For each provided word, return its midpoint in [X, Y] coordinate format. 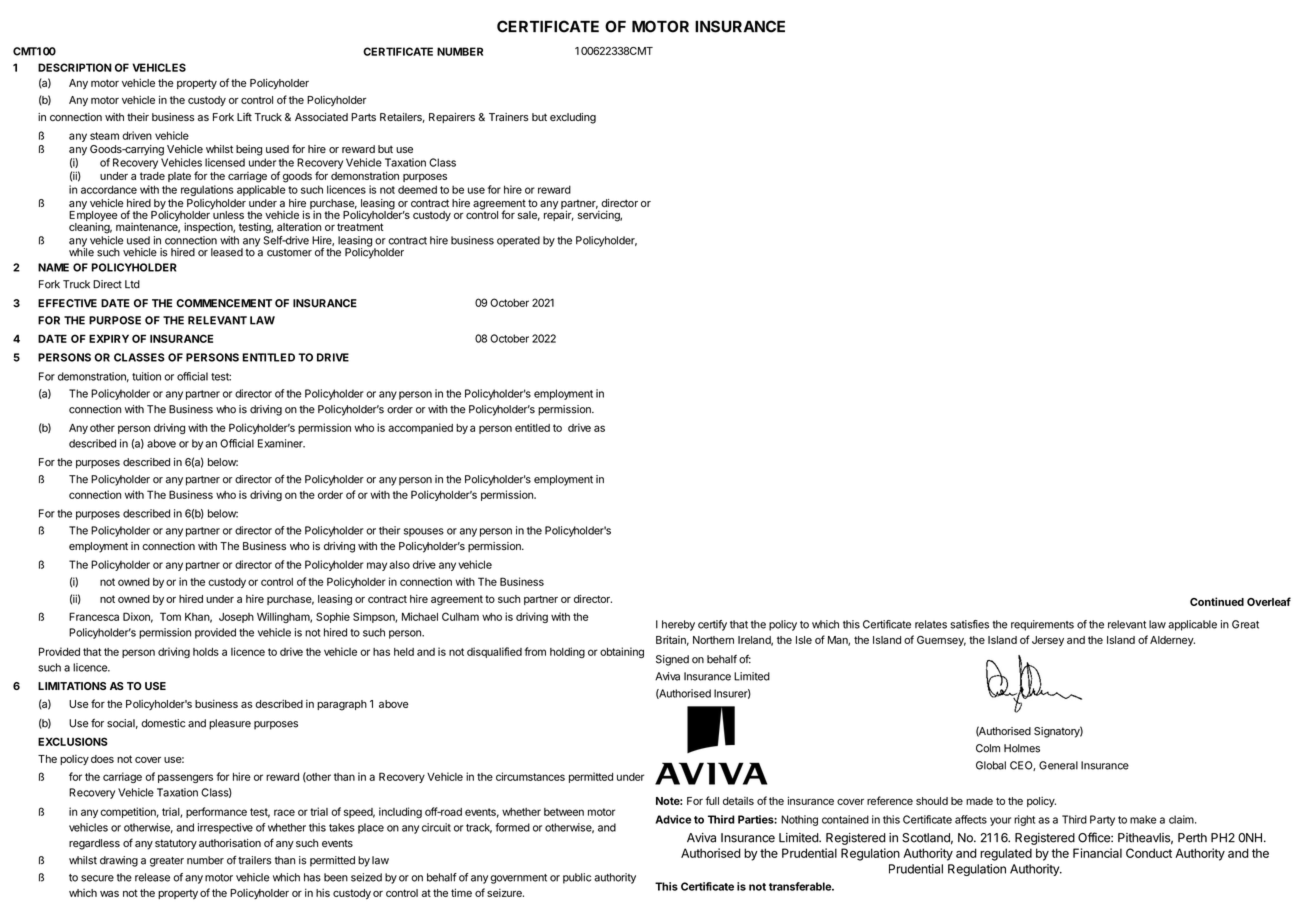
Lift [244, 116]
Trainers [509, 117]
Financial [1097, 853]
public [577, 878]
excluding [573, 118]
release [152, 877]
